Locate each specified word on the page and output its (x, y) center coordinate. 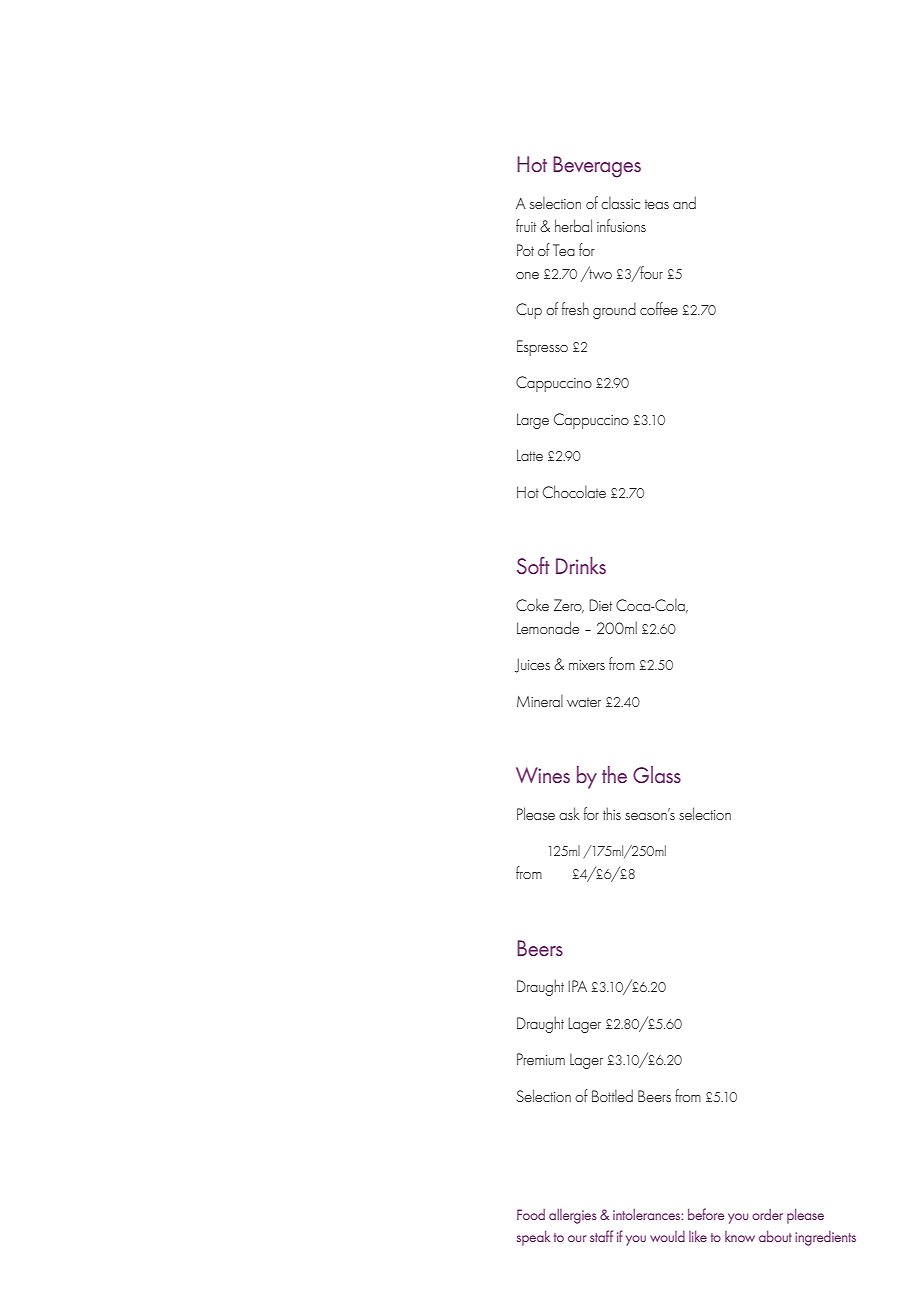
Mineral (540, 701)
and (684, 202)
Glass (657, 774)
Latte (530, 455)
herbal (573, 225)
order (767, 1214)
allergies (573, 1216)
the (614, 774)
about (775, 1236)
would (667, 1236)
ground (614, 311)
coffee (659, 308)
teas (657, 204)
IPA (577, 986)
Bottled (612, 1095)
